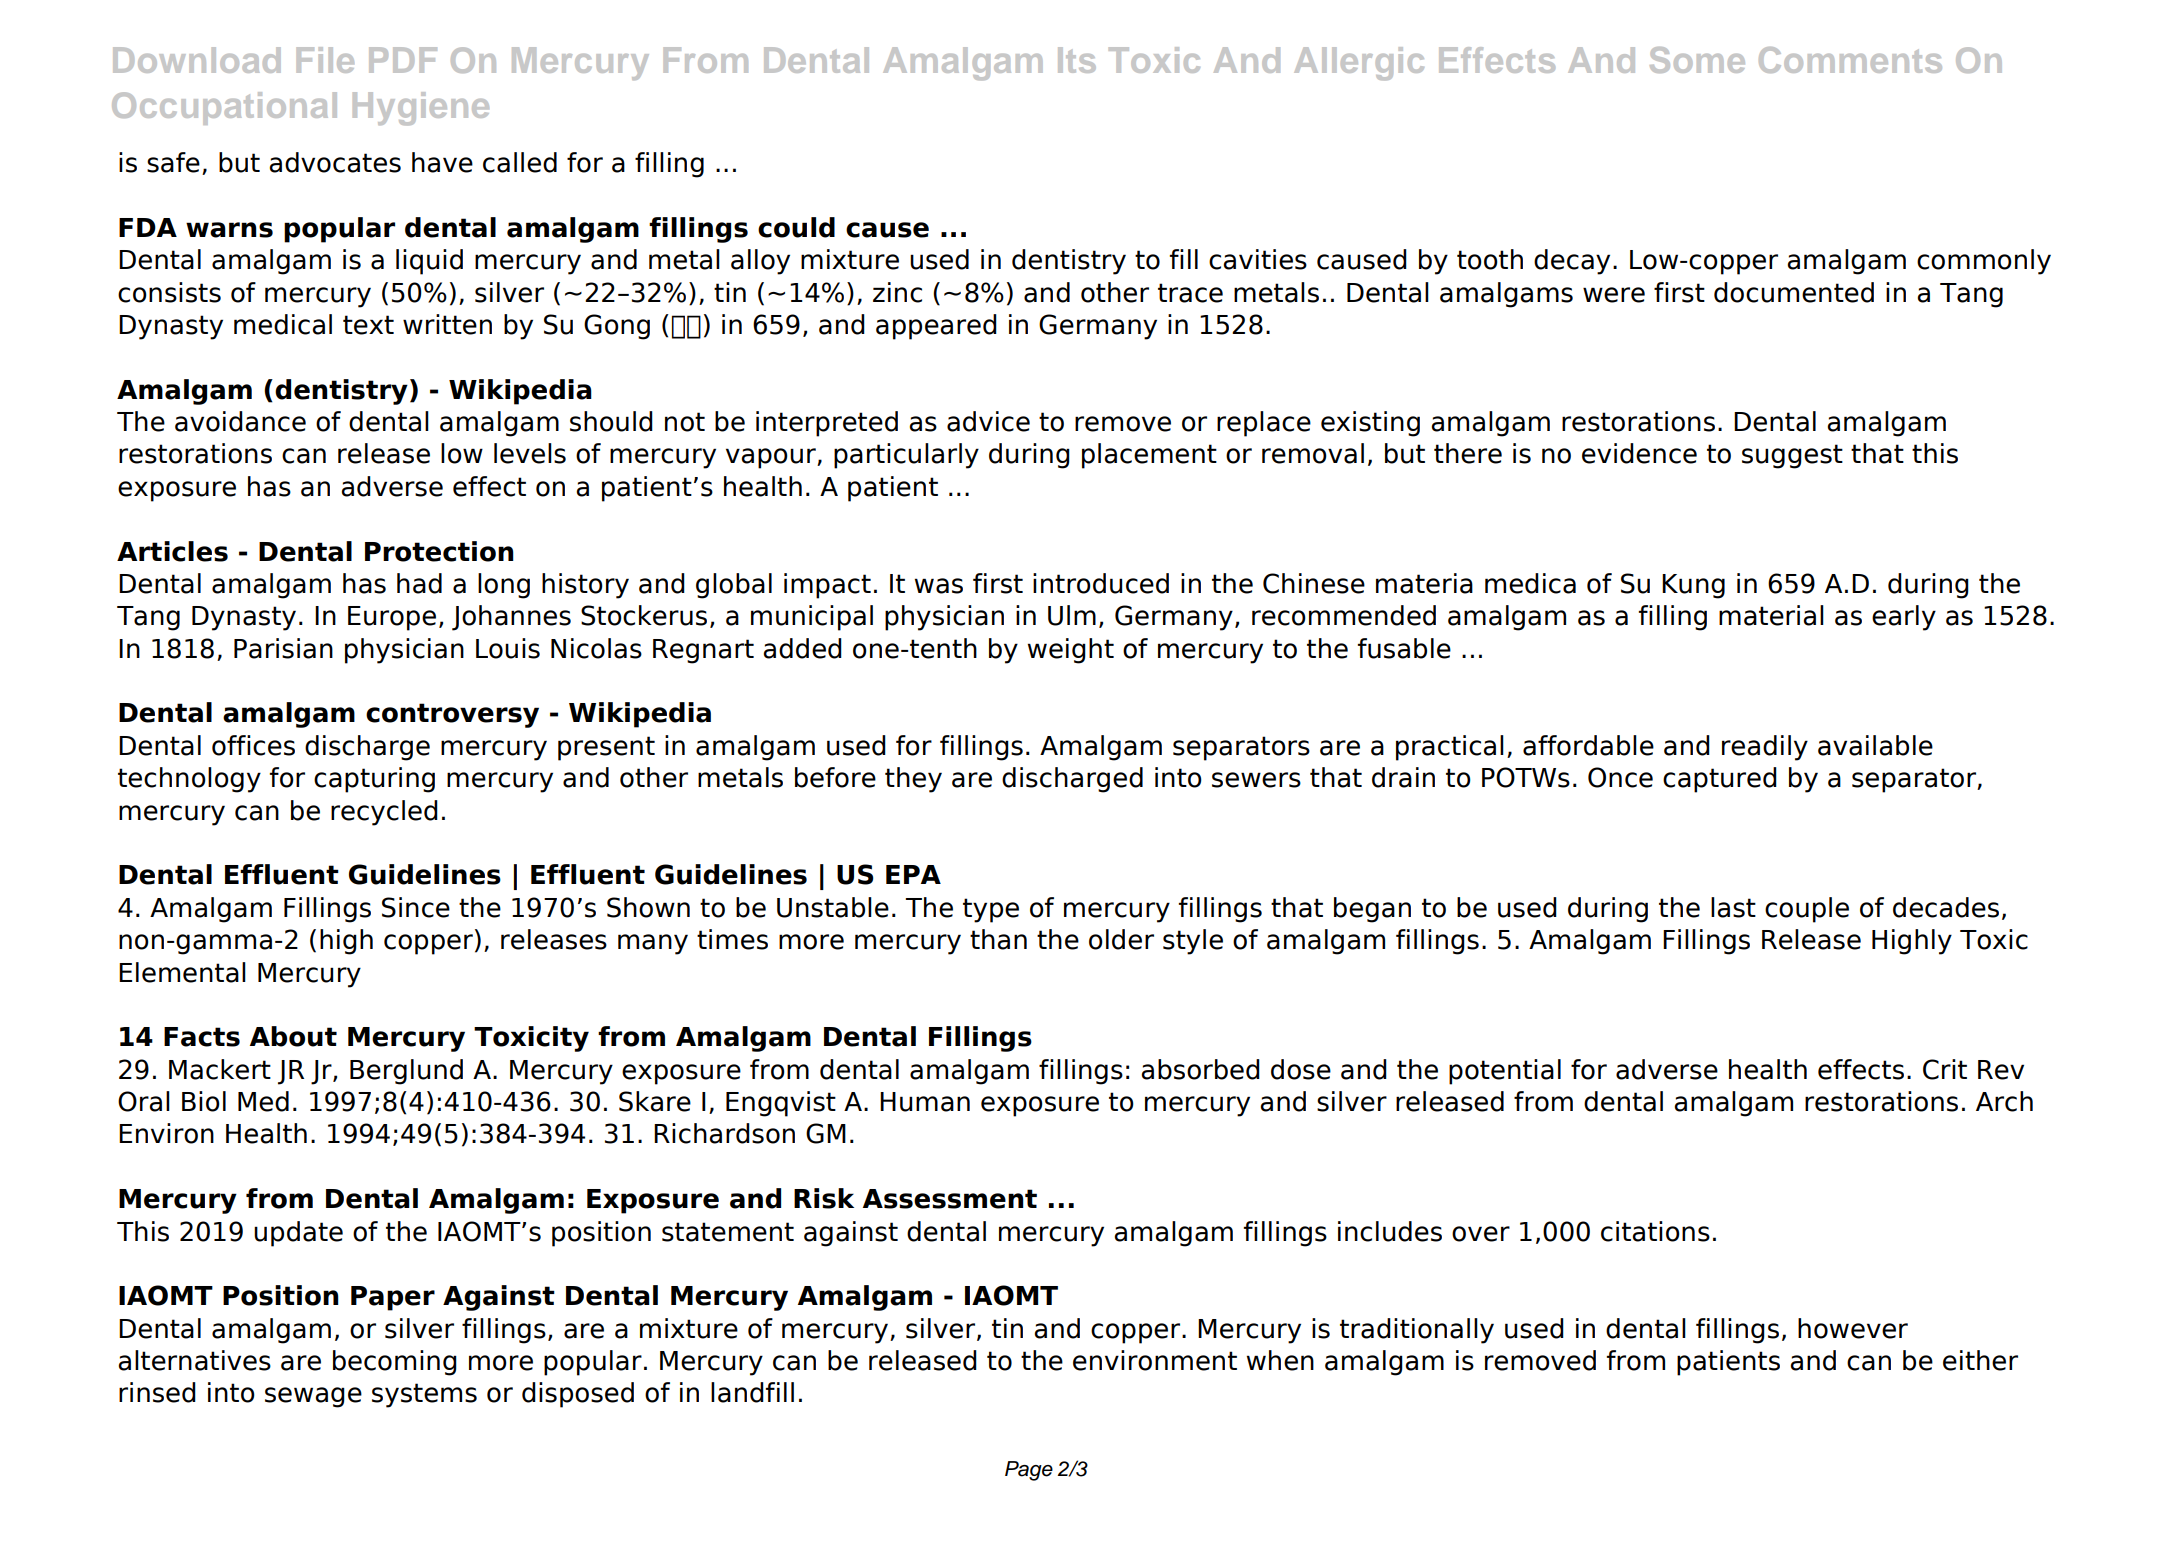  What do you see at coordinates (374, 780) in the page?
I see `capturing` at bounding box center [374, 780].
